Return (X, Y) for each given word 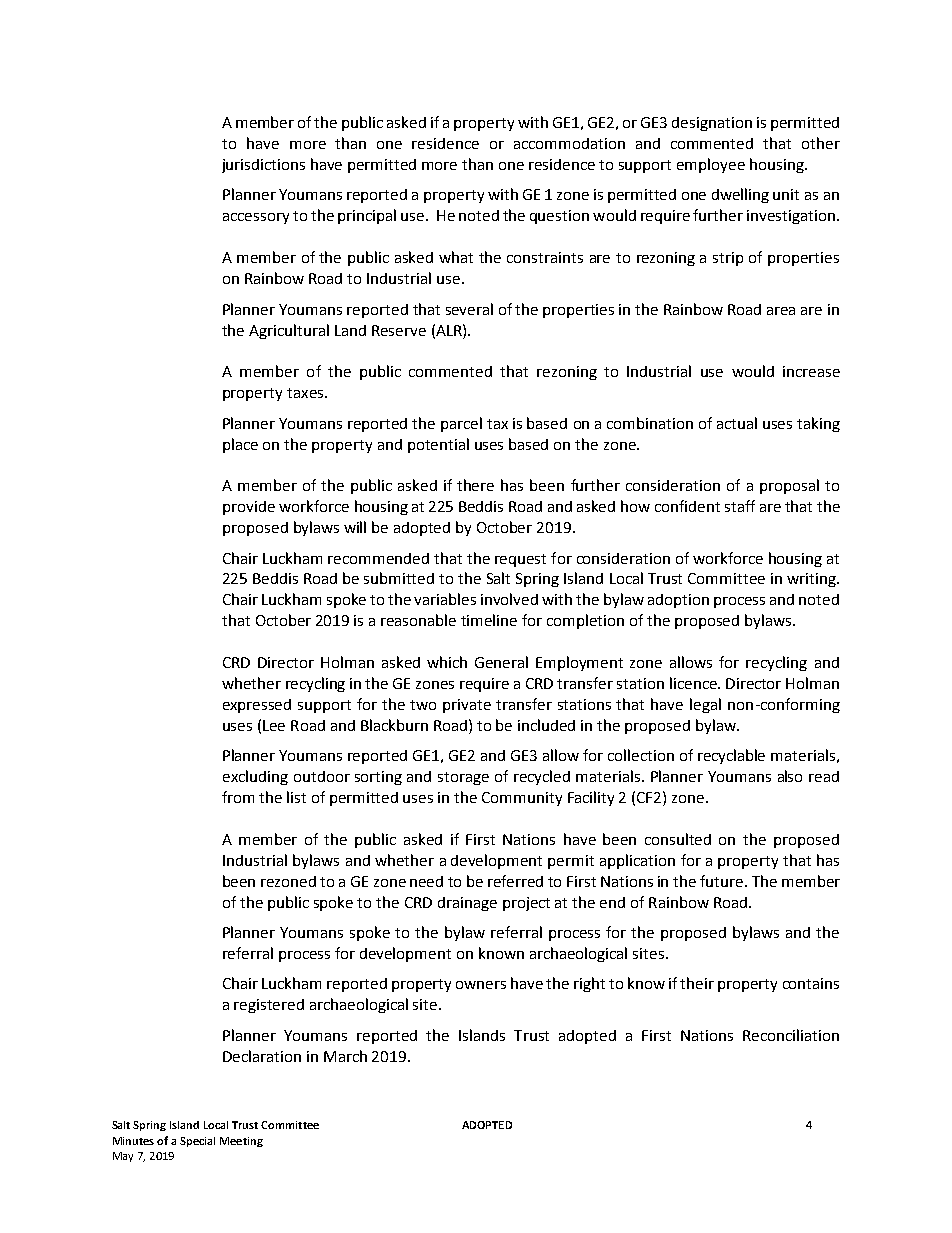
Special (197, 1142)
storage (463, 778)
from (238, 797)
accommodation (569, 143)
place (240, 445)
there (475, 485)
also (790, 776)
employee (711, 165)
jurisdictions (263, 166)
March (345, 1056)
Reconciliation (791, 1035)
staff (740, 506)
